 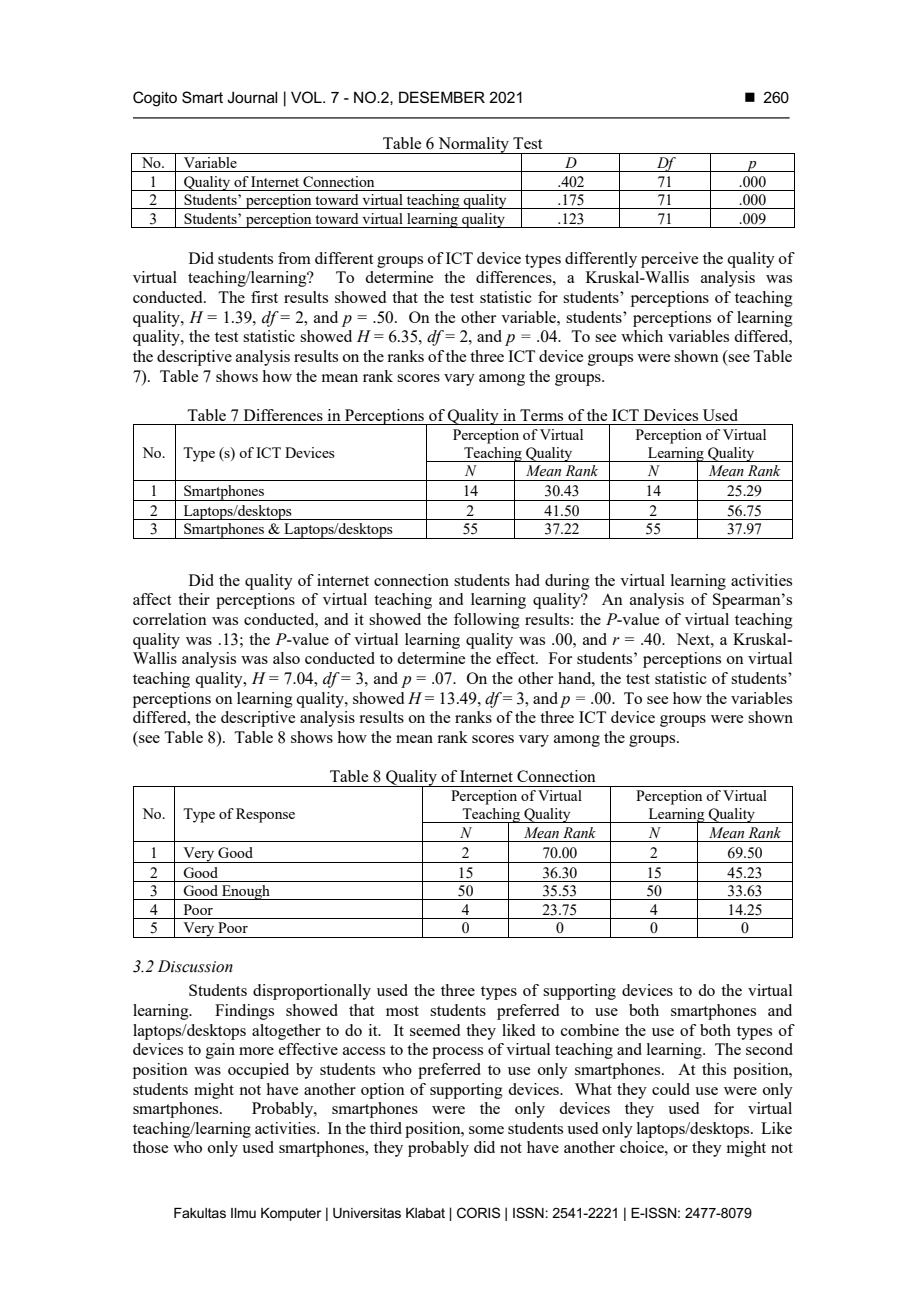 I want to click on perceive, so click(x=669, y=260).
